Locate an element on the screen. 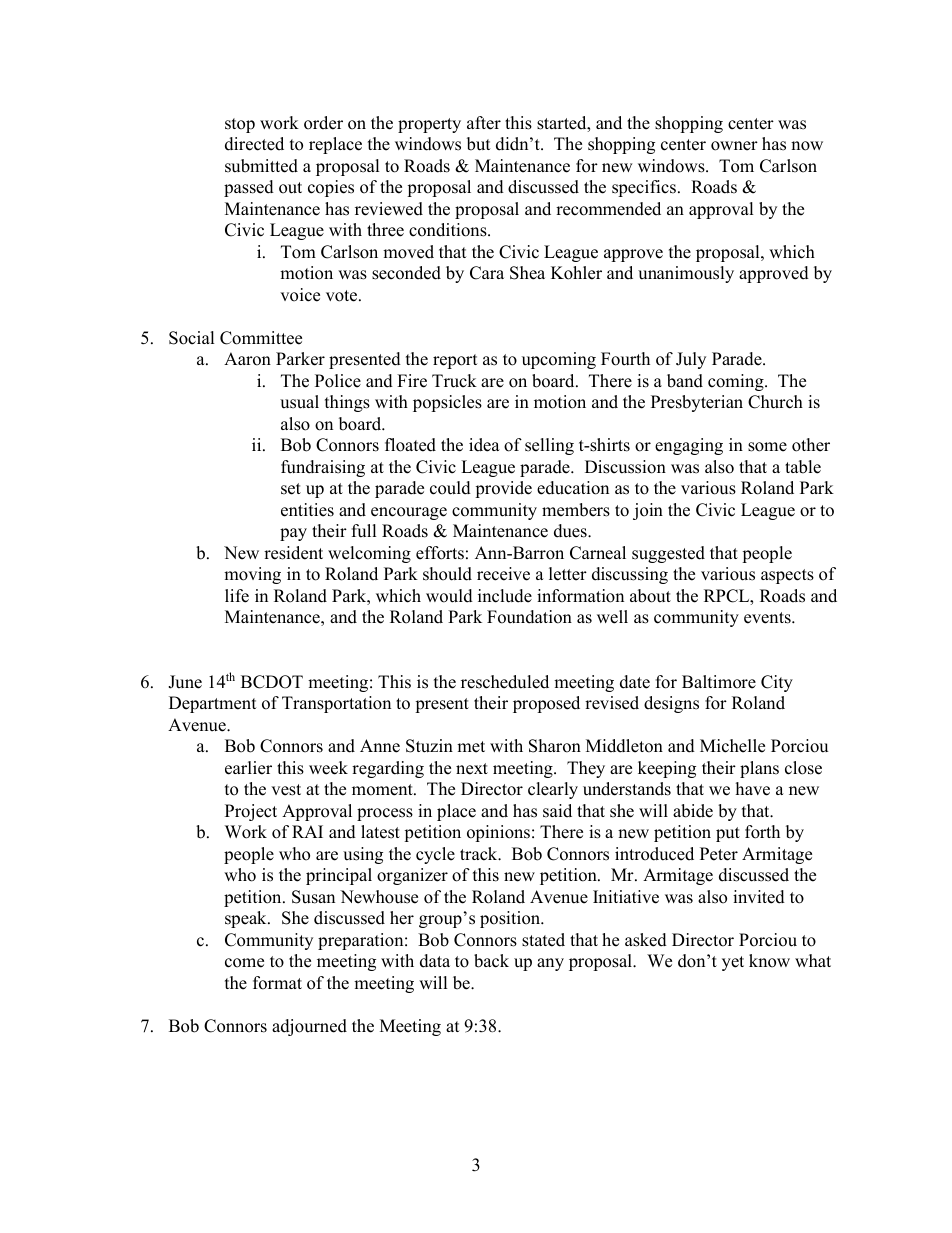 The height and width of the screenshot is (1233, 952). usual is located at coordinates (299, 402).
